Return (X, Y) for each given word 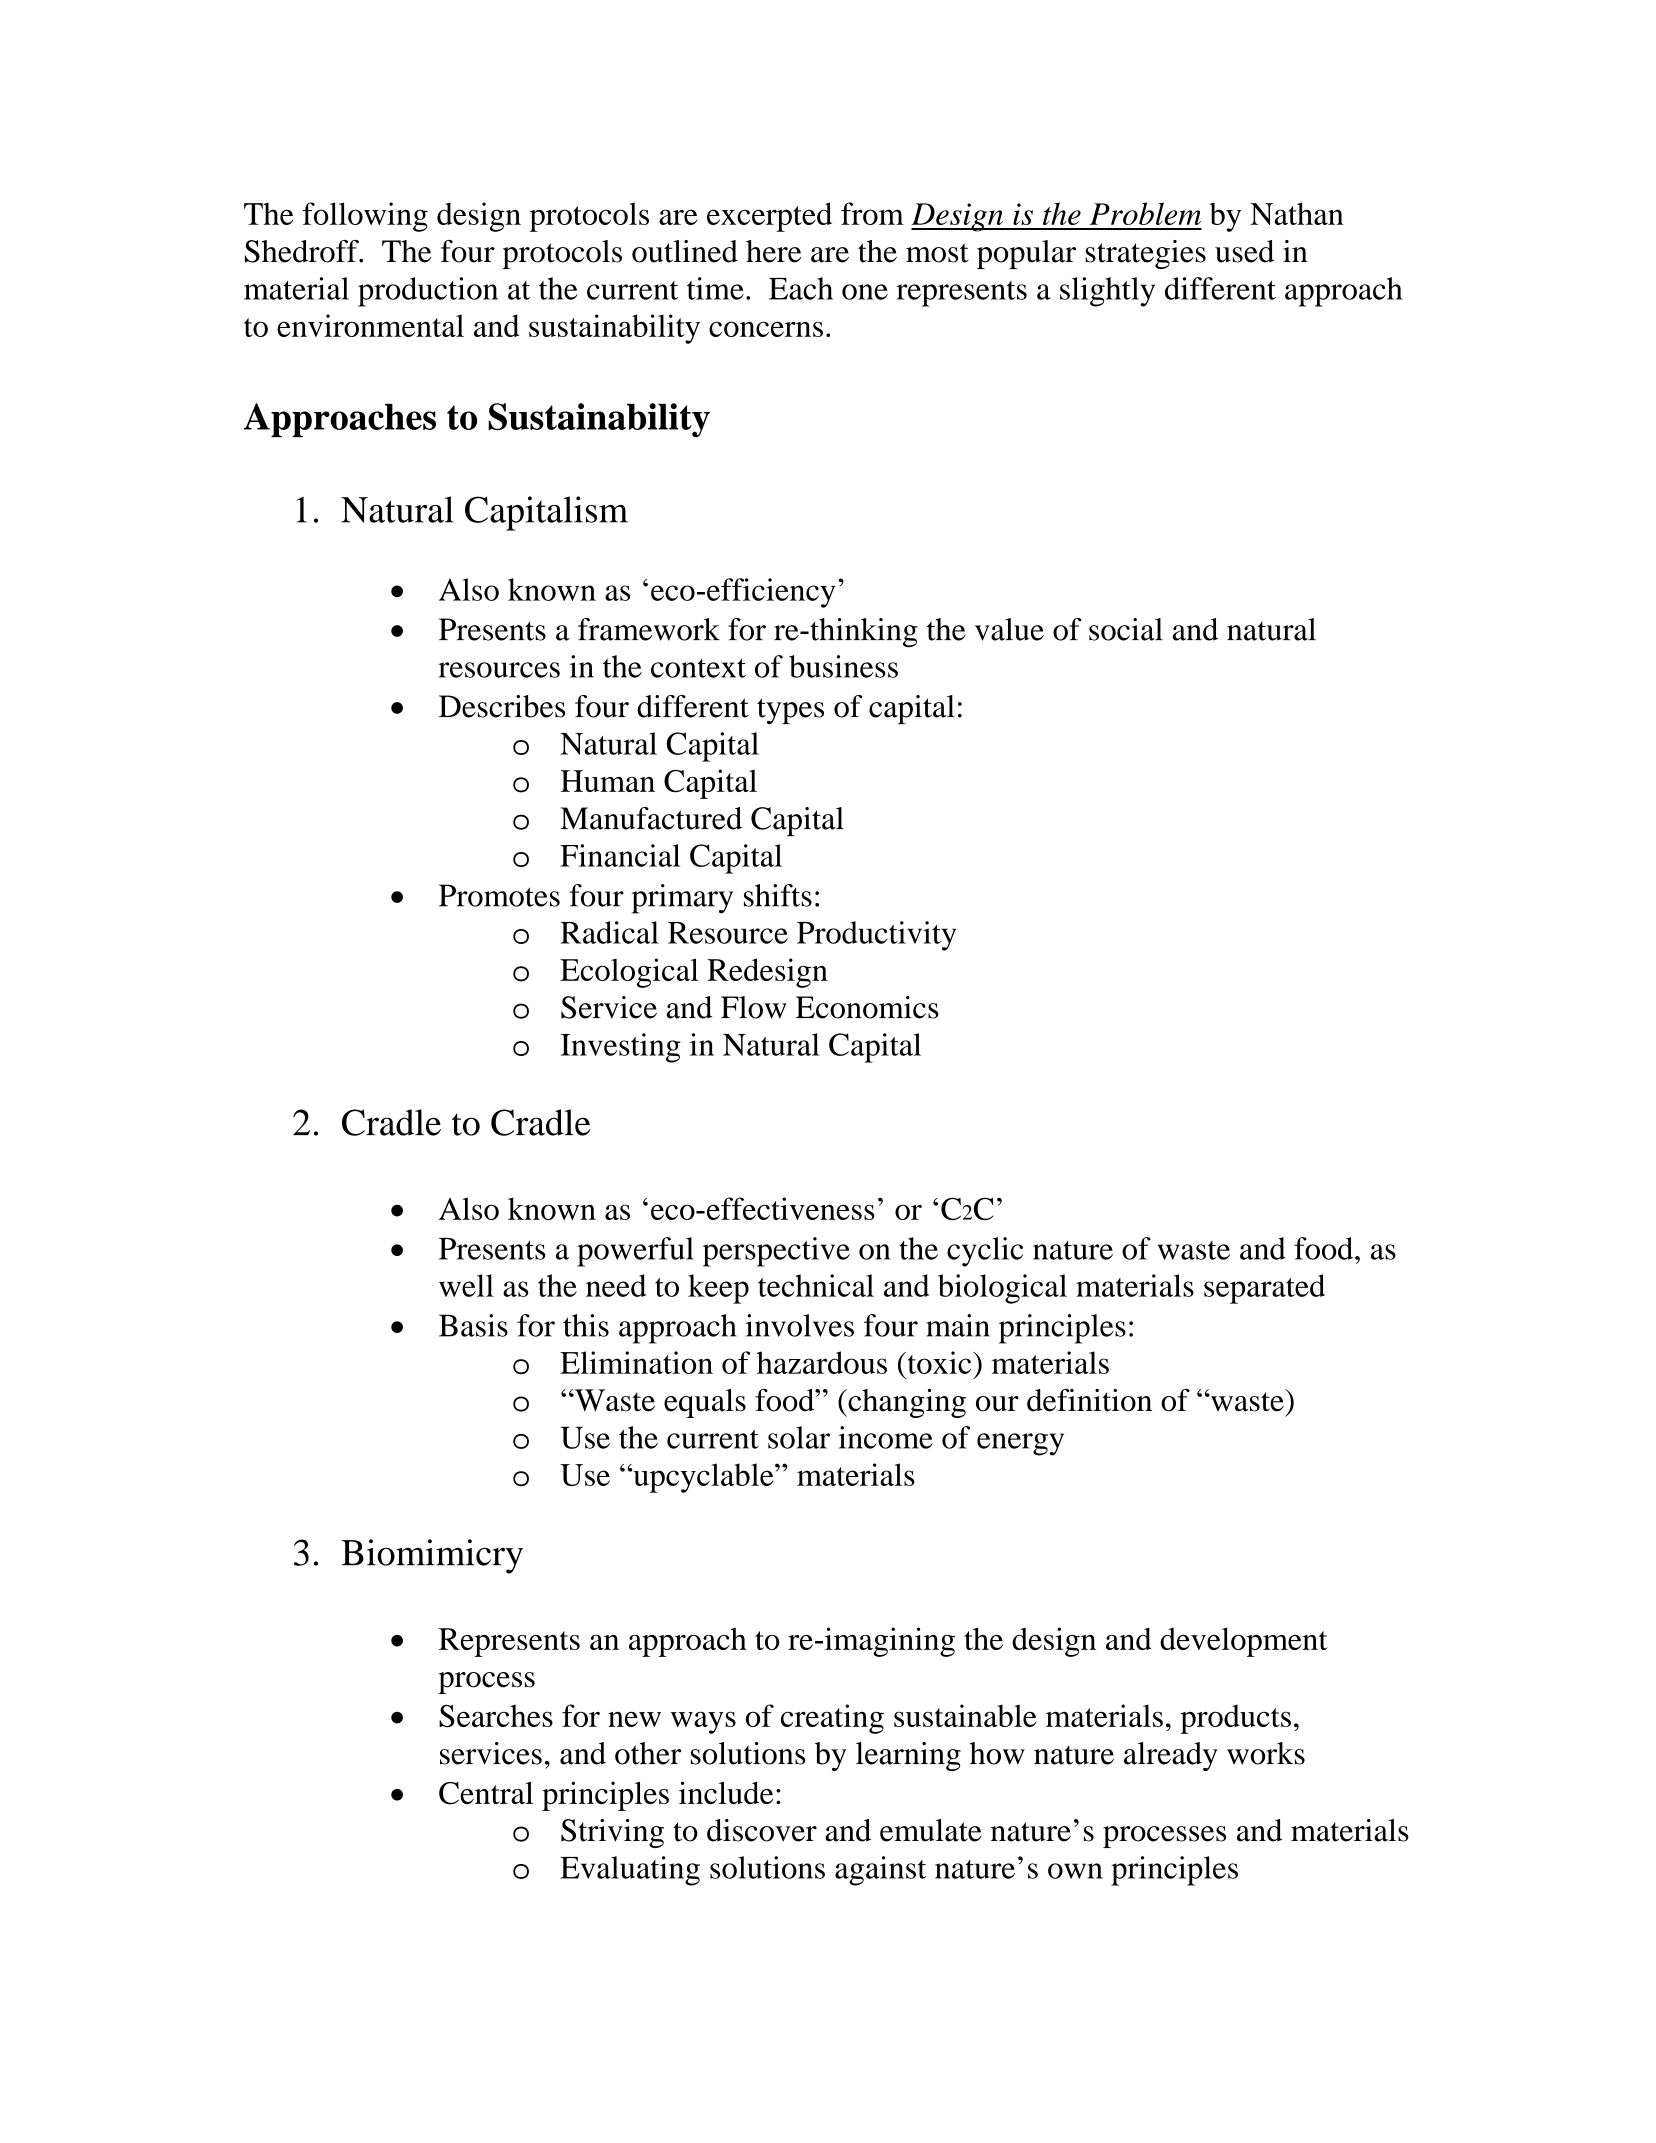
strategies (1145, 254)
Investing (621, 1048)
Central (486, 1793)
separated (1264, 1289)
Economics (867, 1007)
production (428, 292)
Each (801, 288)
